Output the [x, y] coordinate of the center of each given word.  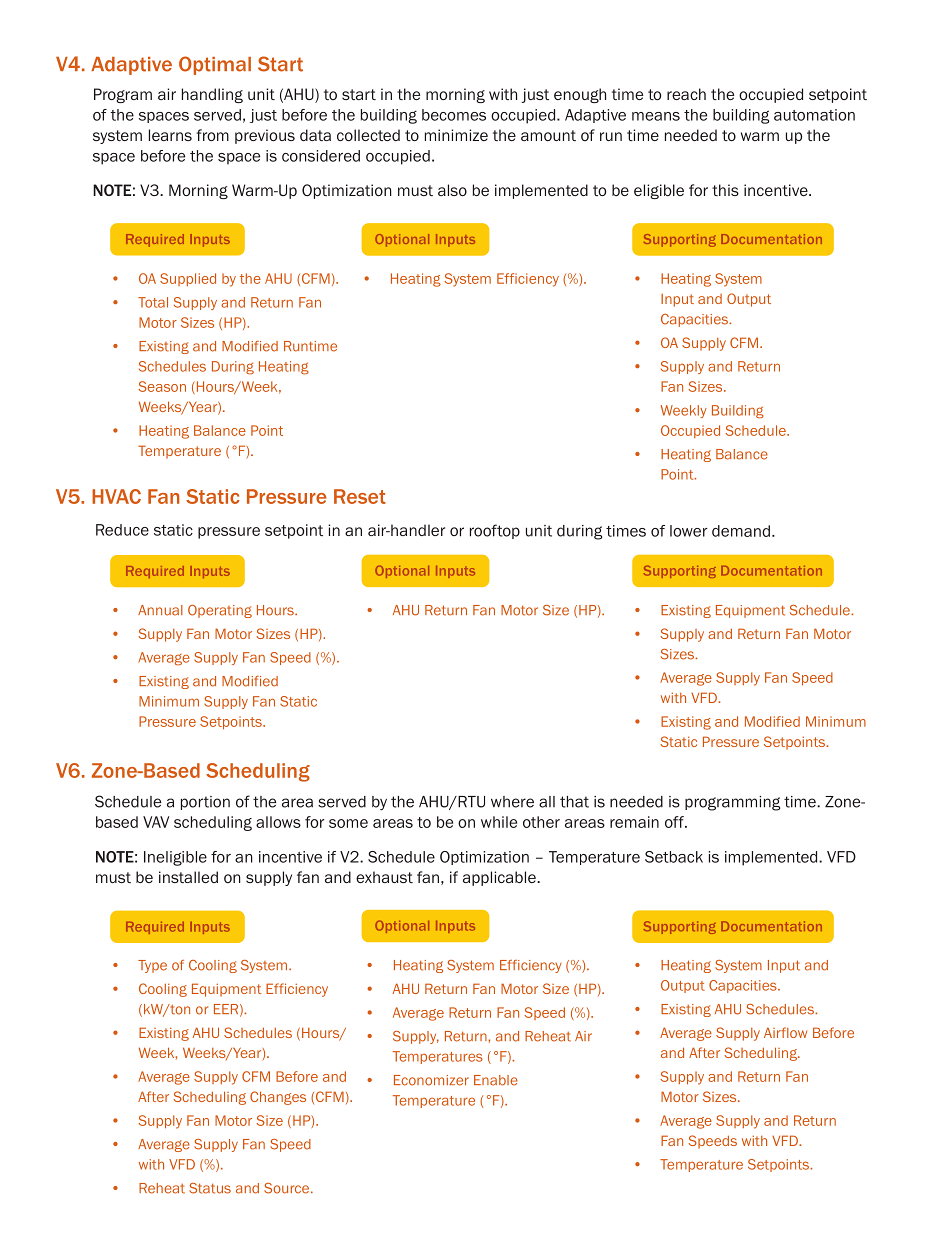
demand [741, 531]
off [675, 822]
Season [162, 386]
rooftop [495, 531]
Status [210, 1188]
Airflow [785, 1032]
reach [686, 94]
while [499, 822]
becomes [454, 115]
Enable [496, 1080]
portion [205, 803]
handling [212, 95]
